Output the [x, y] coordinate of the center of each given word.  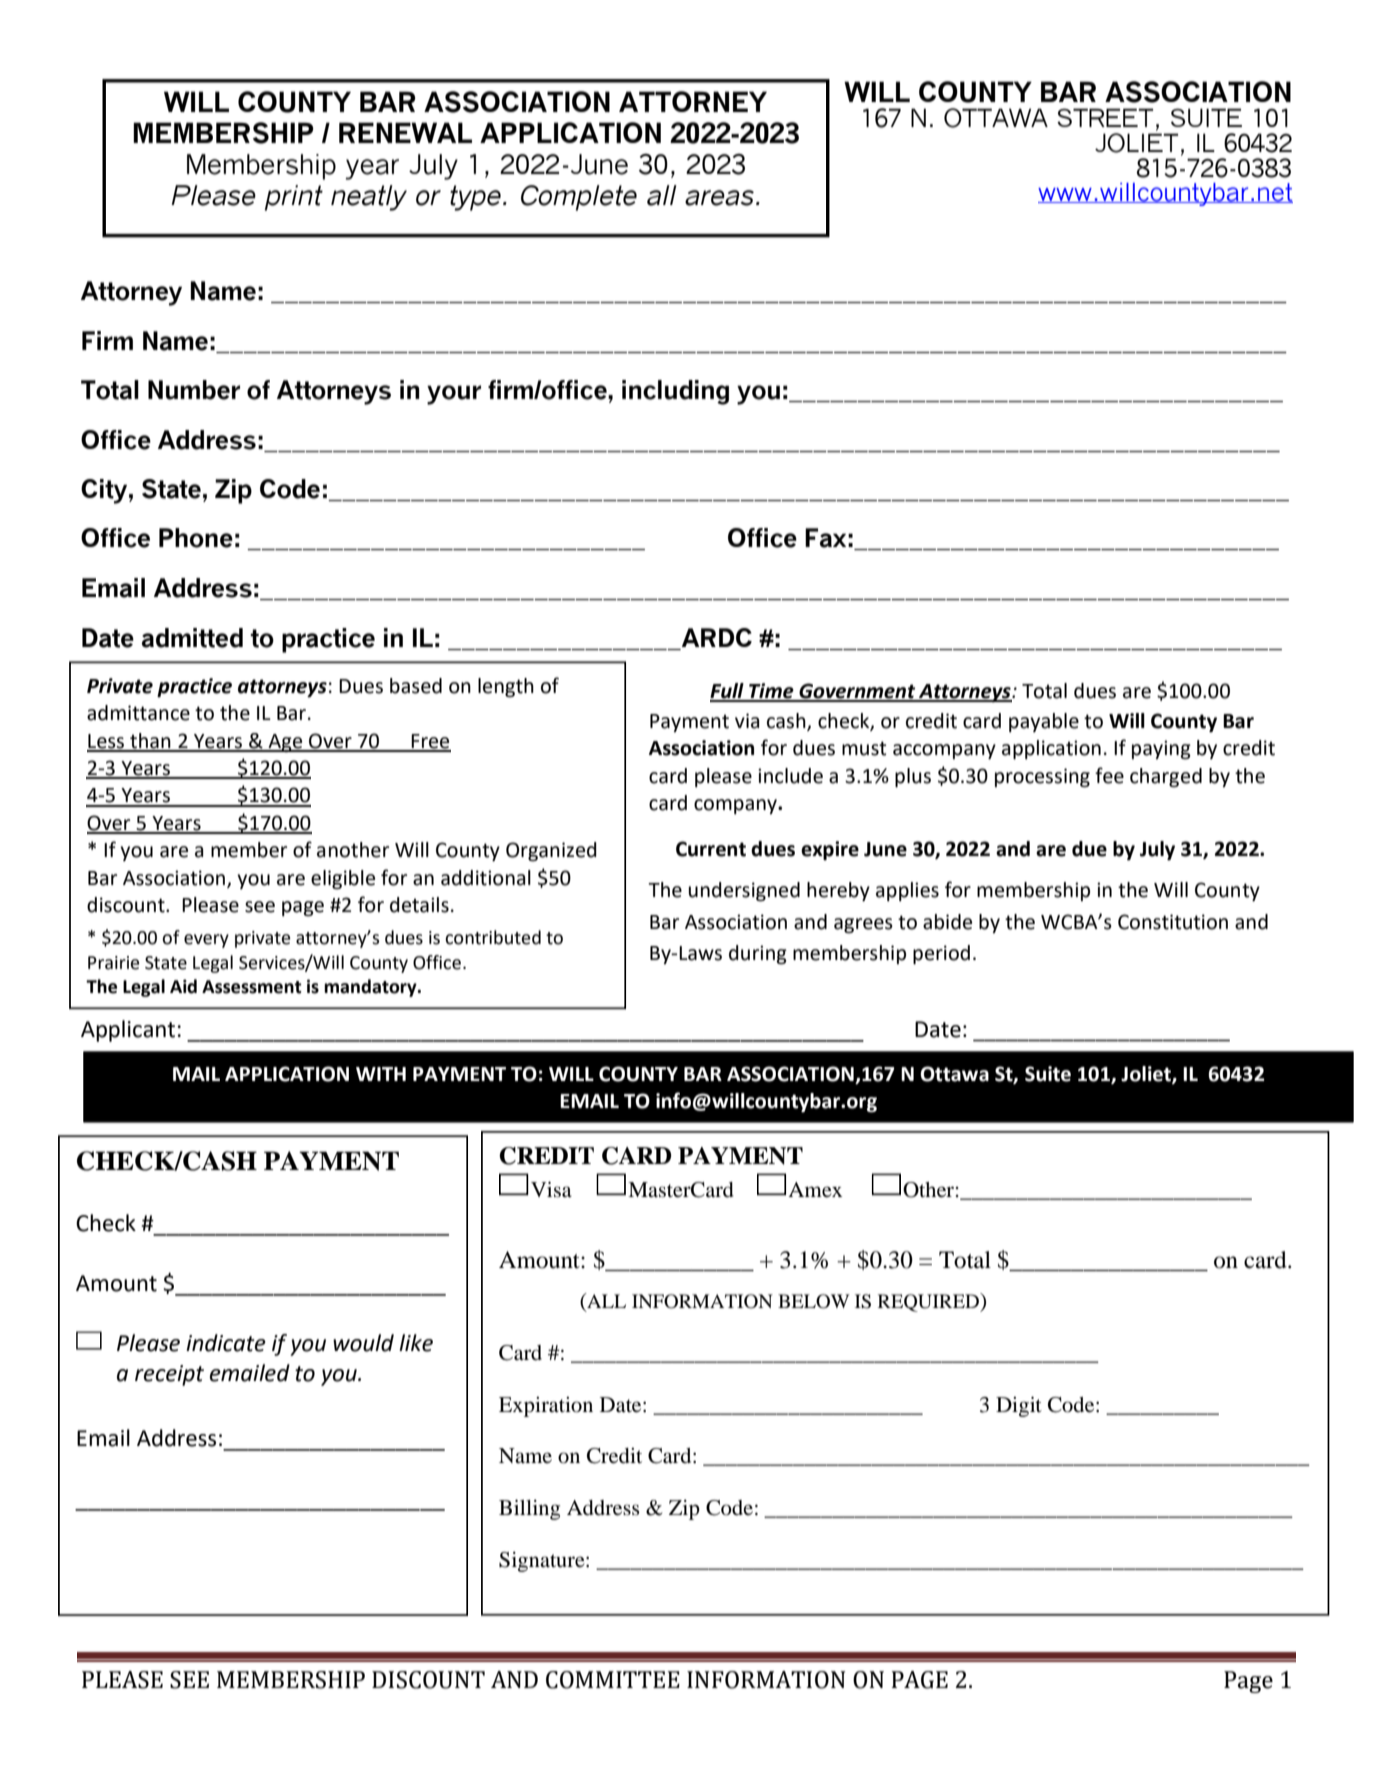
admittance [138, 713]
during [758, 955]
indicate [226, 1343]
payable [1044, 722]
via [747, 721]
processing [1042, 778]
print [294, 198]
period [941, 954]
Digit [1019, 1406]
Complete [579, 198]
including [675, 392]
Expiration [546, 1407]
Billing [529, 1509]
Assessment [252, 987]
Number [194, 390]
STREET [1105, 117]
